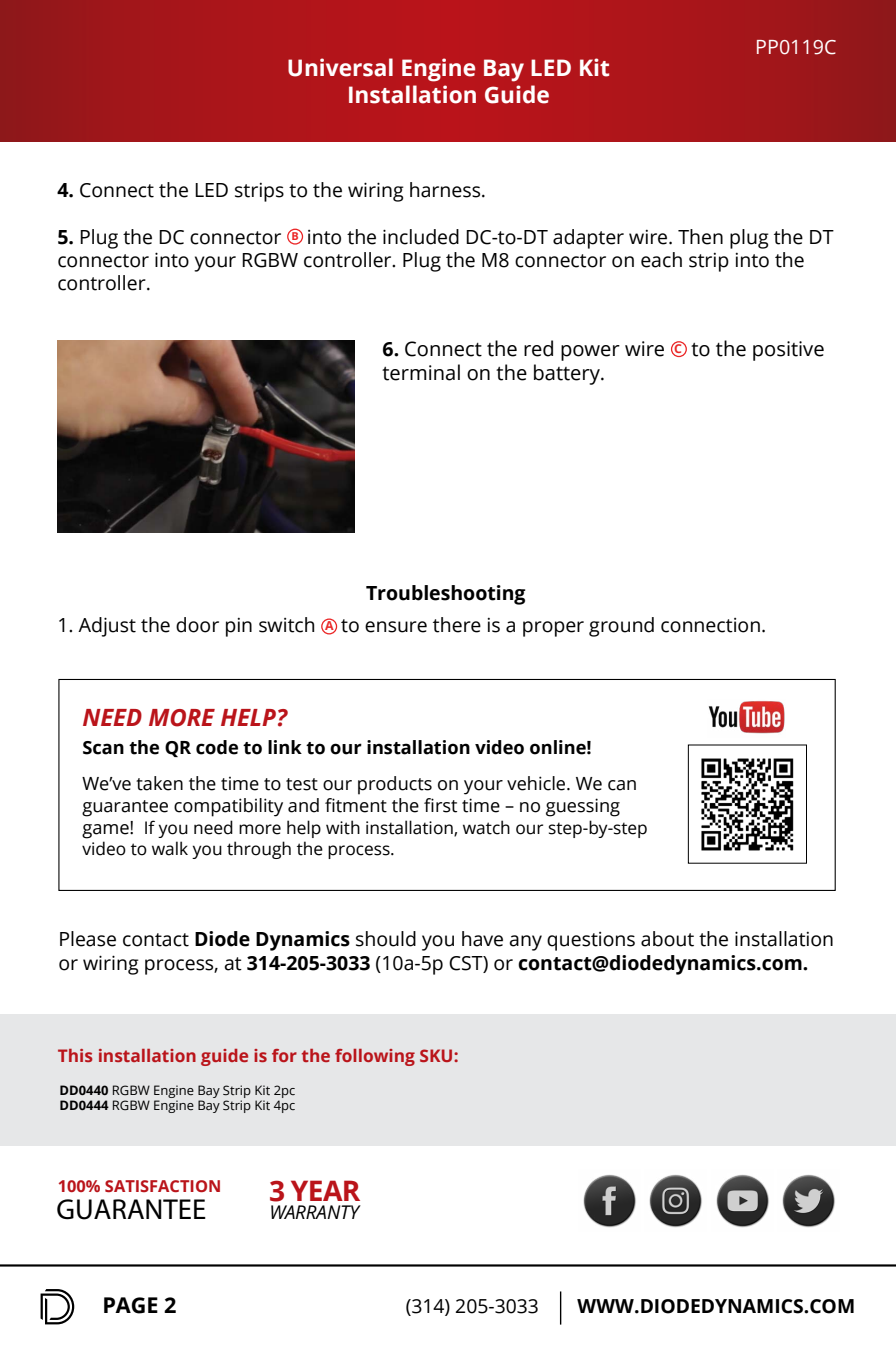 The image size is (896, 1364). Describe the element at coordinates (788, 351) in the page. I see `positive` at that location.
